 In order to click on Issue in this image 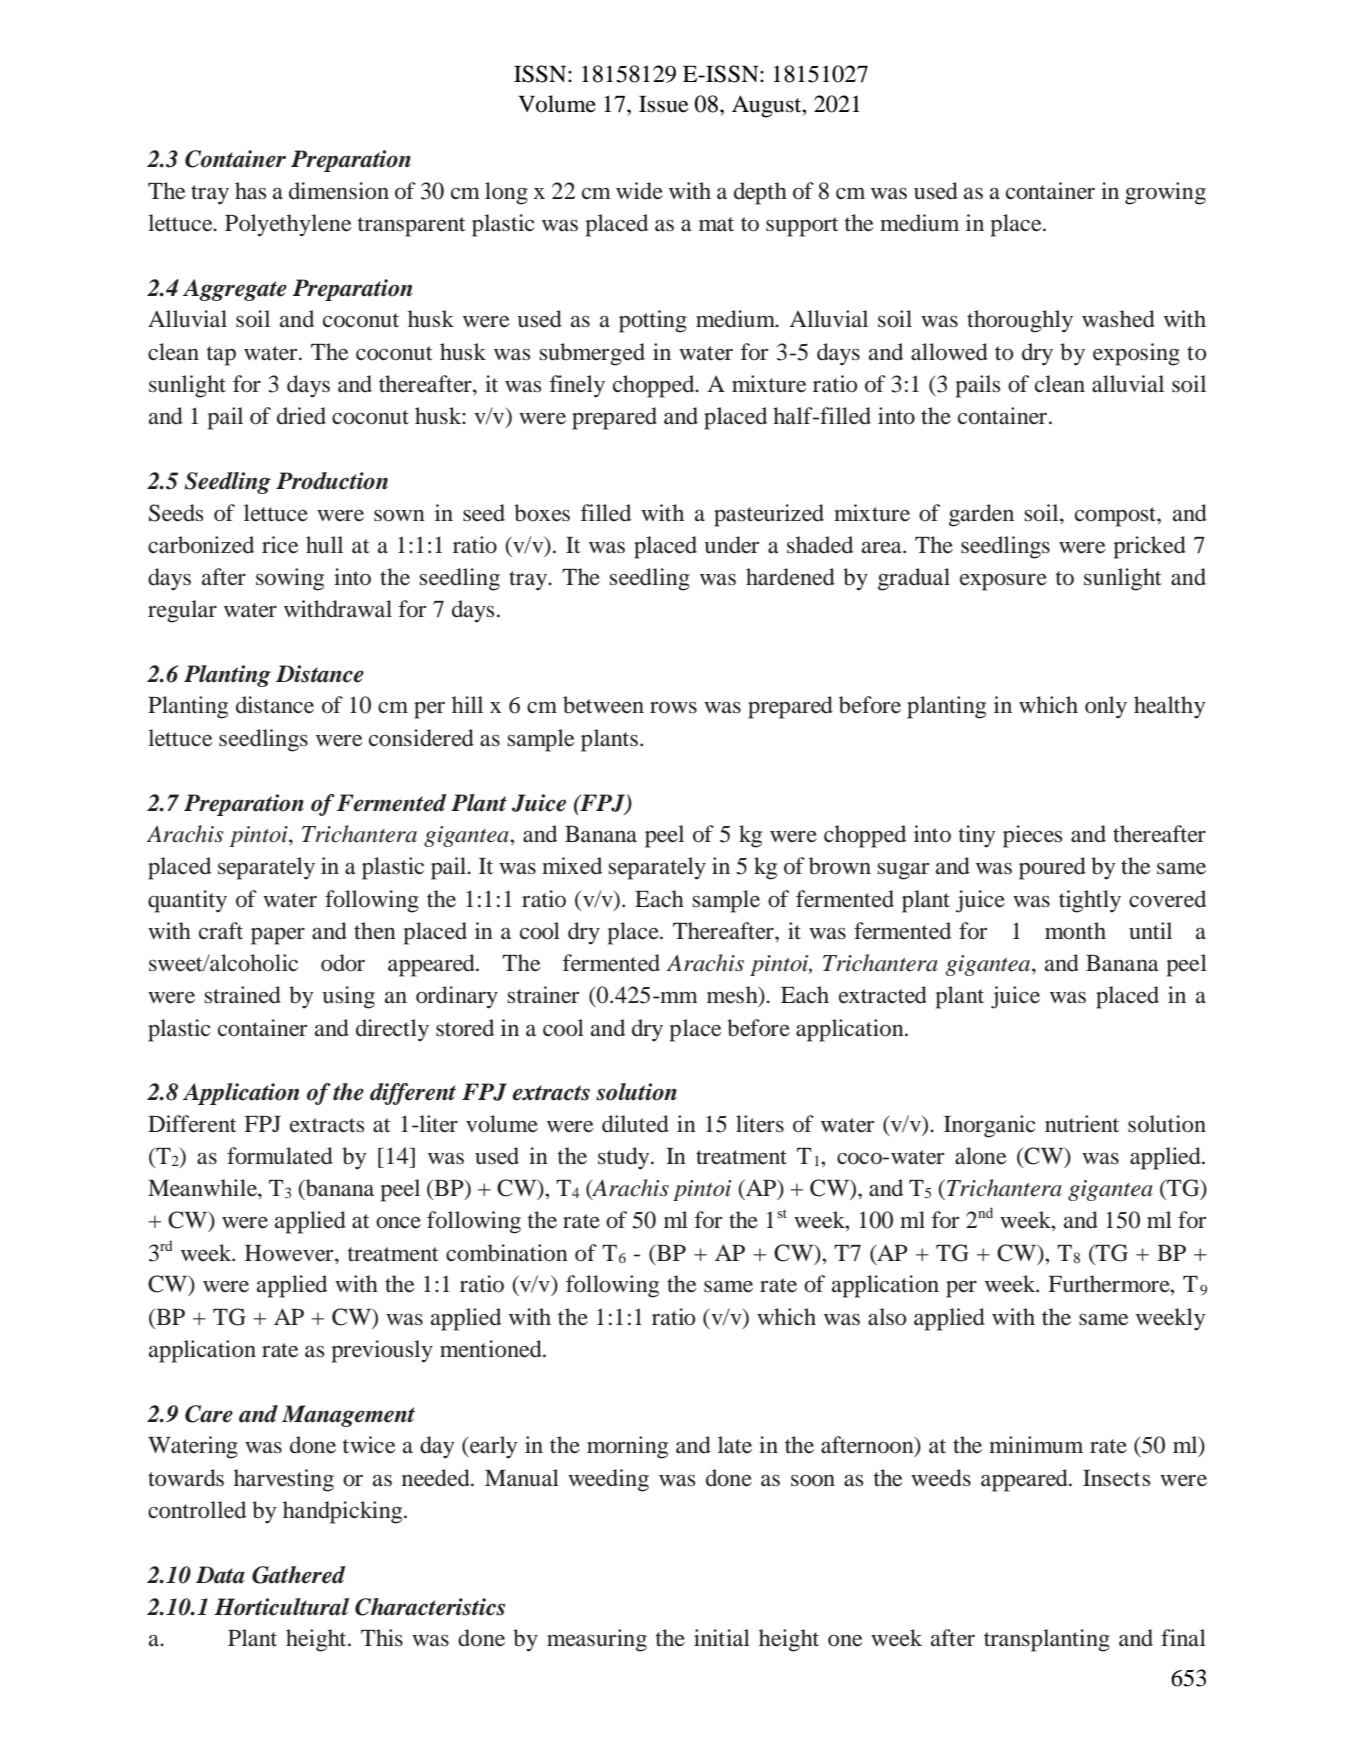, I will do `click(664, 104)`.
